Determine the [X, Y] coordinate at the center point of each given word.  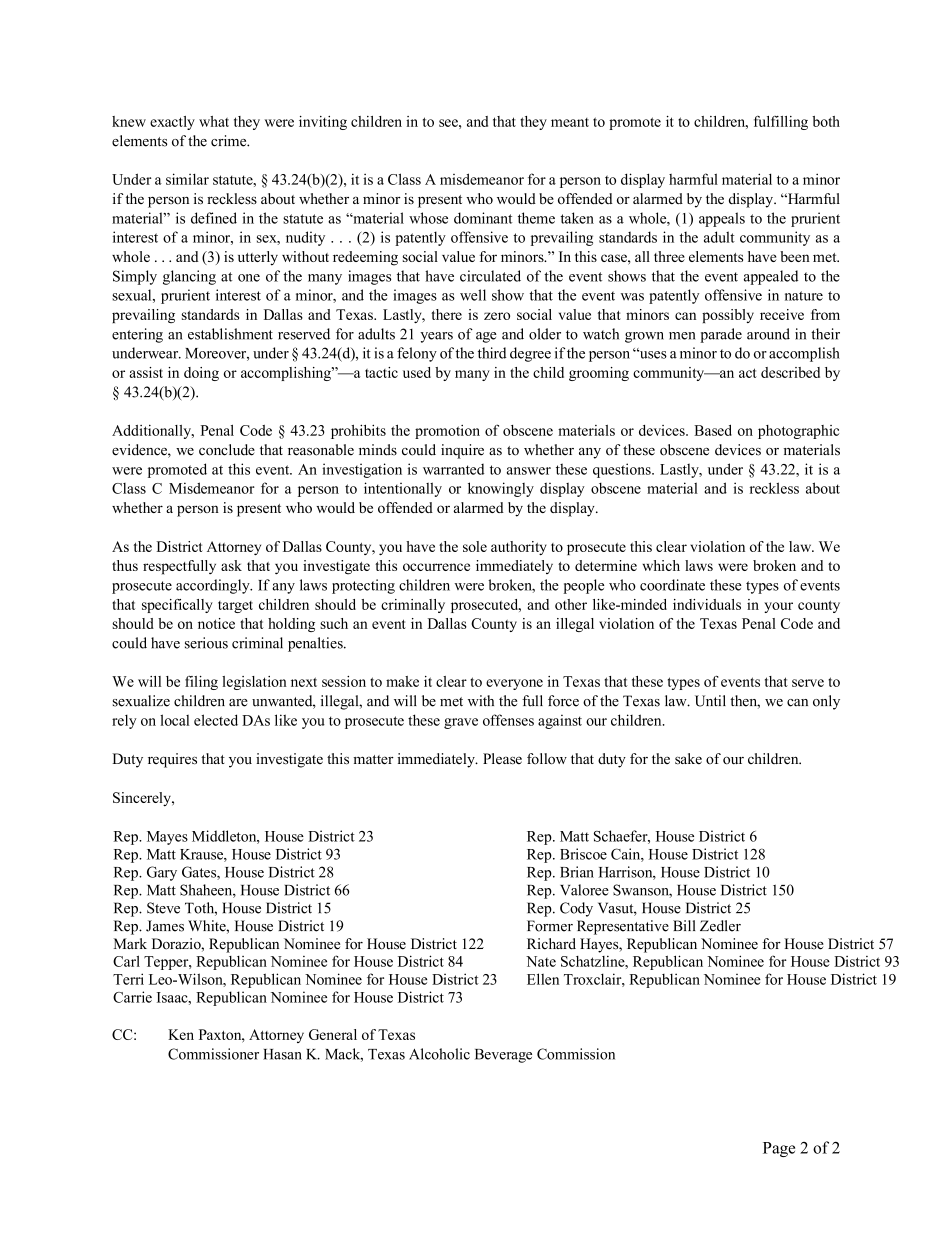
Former [550, 926]
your [778, 607]
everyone [514, 684]
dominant [483, 218]
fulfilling [781, 123]
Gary [162, 873]
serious [206, 643]
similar [187, 179]
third [492, 353]
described [790, 372]
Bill [684, 925]
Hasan [282, 1054]
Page [779, 1149]
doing [201, 374]
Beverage [503, 1056]
